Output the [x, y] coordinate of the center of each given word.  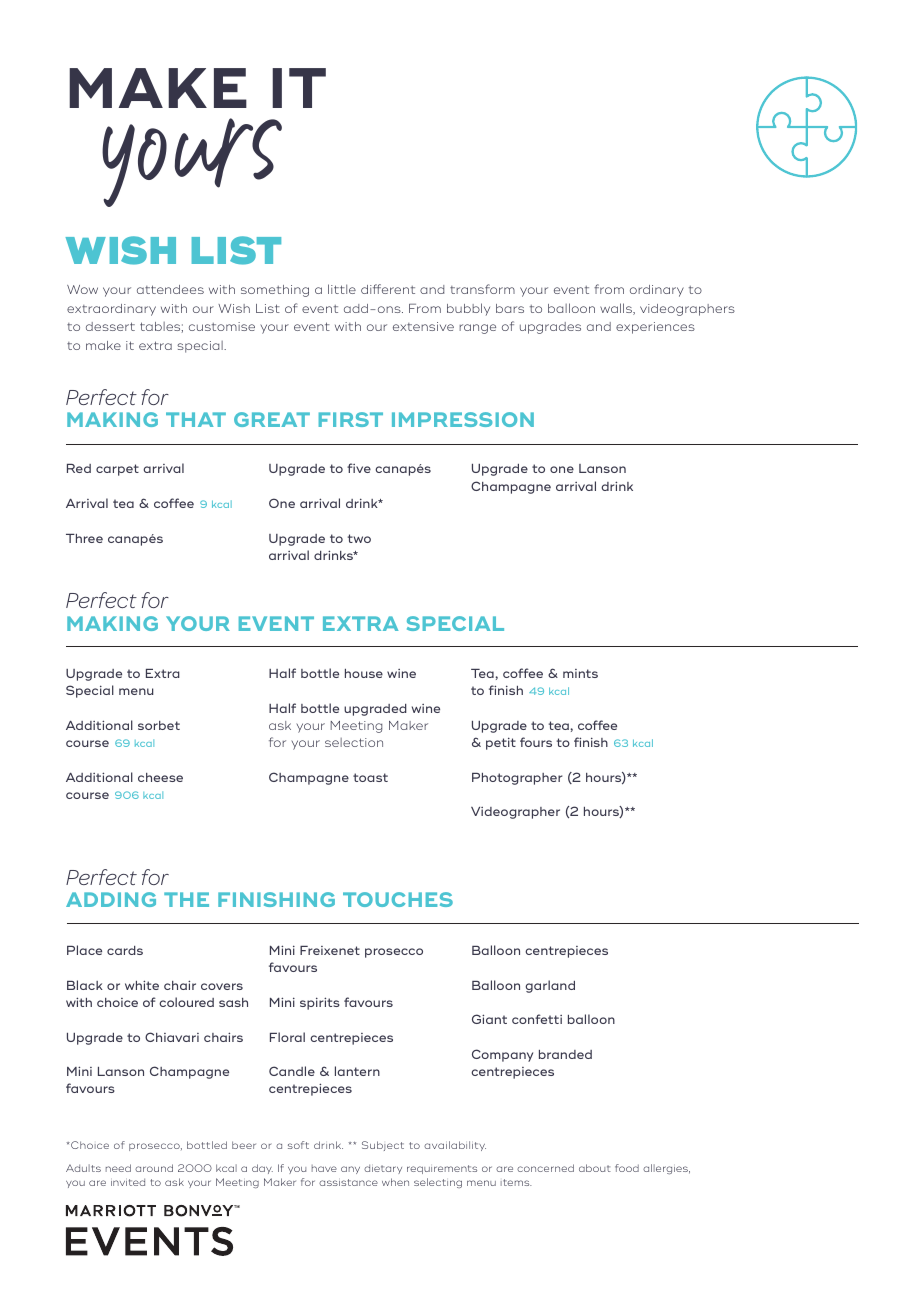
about [595, 1168]
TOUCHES [398, 899]
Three [84, 538]
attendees [170, 289]
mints [580, 673]
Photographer [517, 779]
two [359, 538]
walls [617, 309]
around [154, 1168]
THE [186, 899]
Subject [383, 1146]
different [388, 289]
